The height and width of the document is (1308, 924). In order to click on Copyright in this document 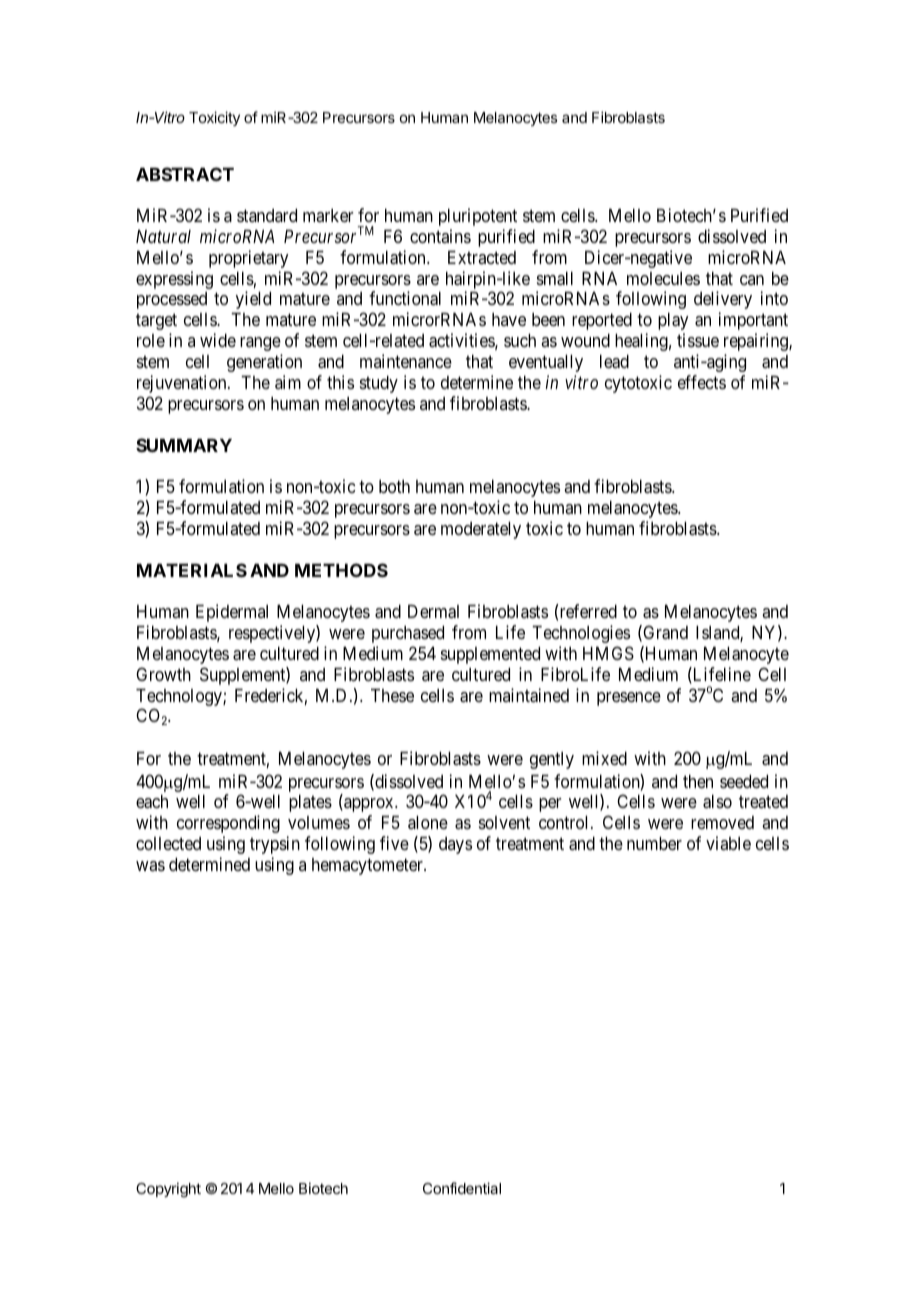, I will do `click(168, 1190)`.
